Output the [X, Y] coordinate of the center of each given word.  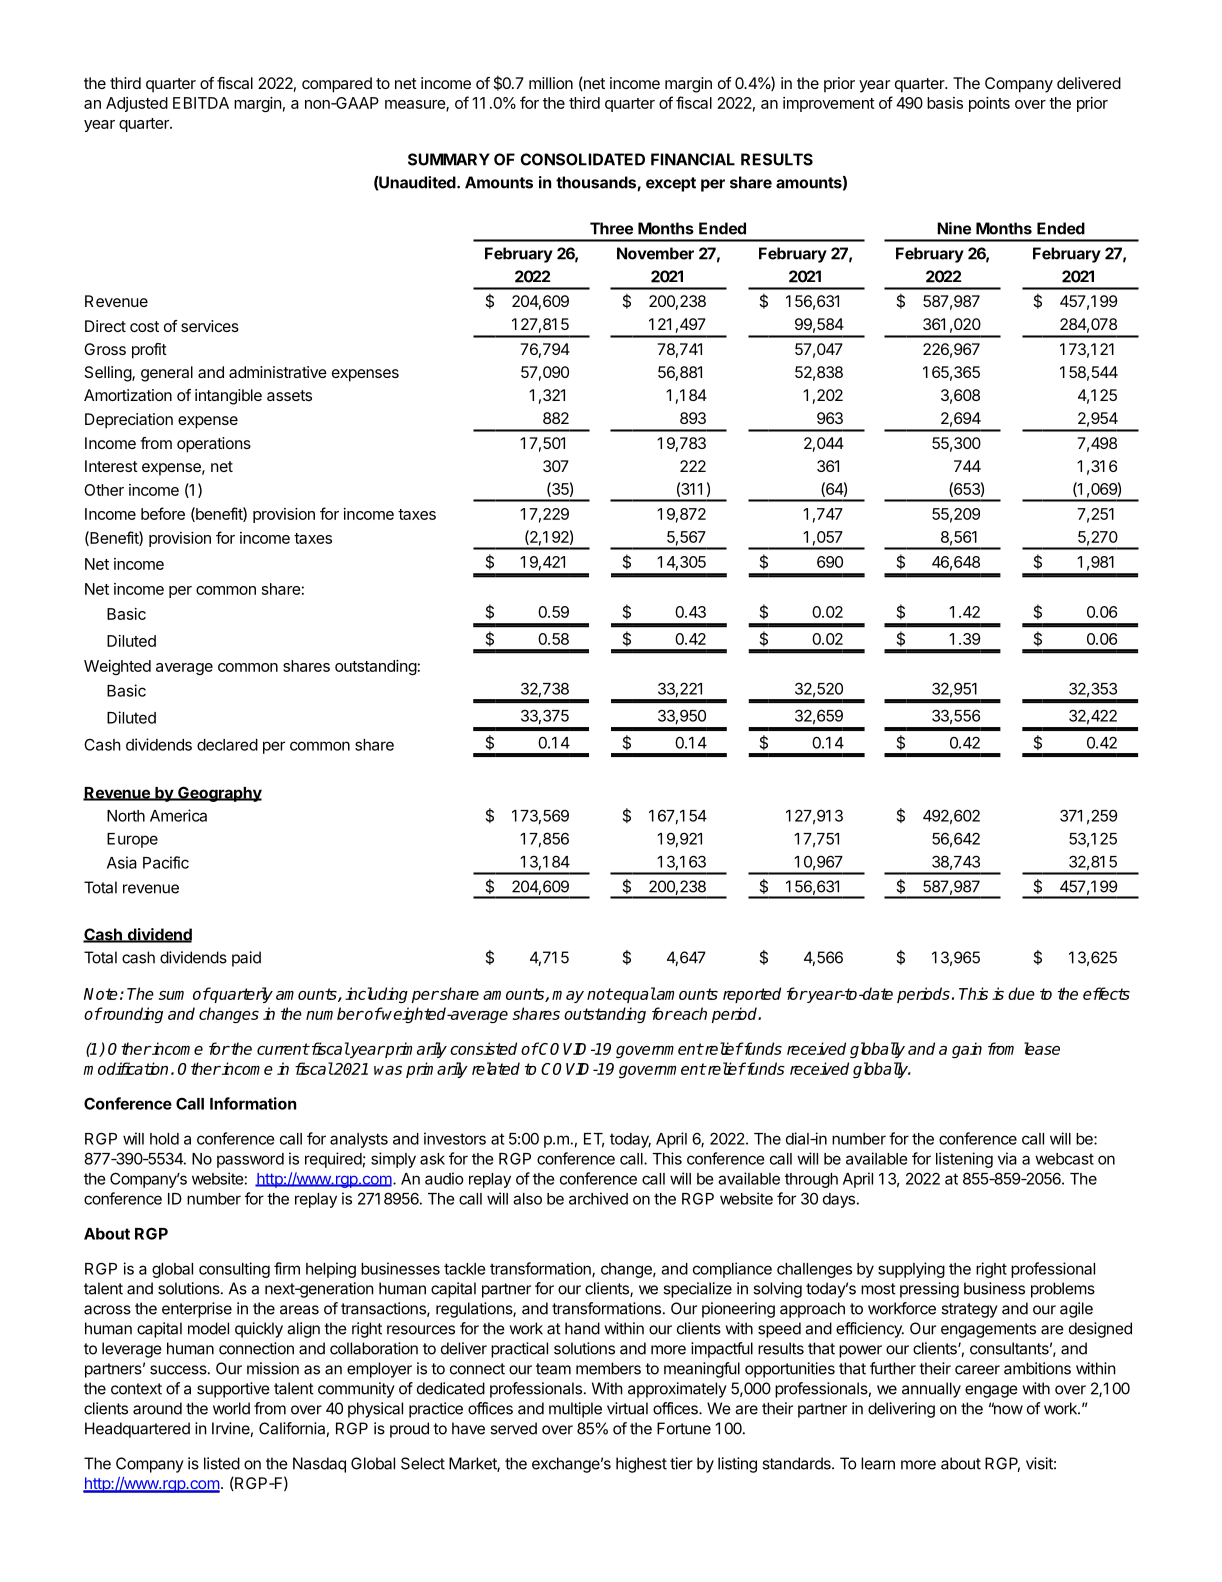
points [989, 104]
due [1021, 993]
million [551, 83]
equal [634, 995]
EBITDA [201, 103]
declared [227, 745]
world [231, 1408]
